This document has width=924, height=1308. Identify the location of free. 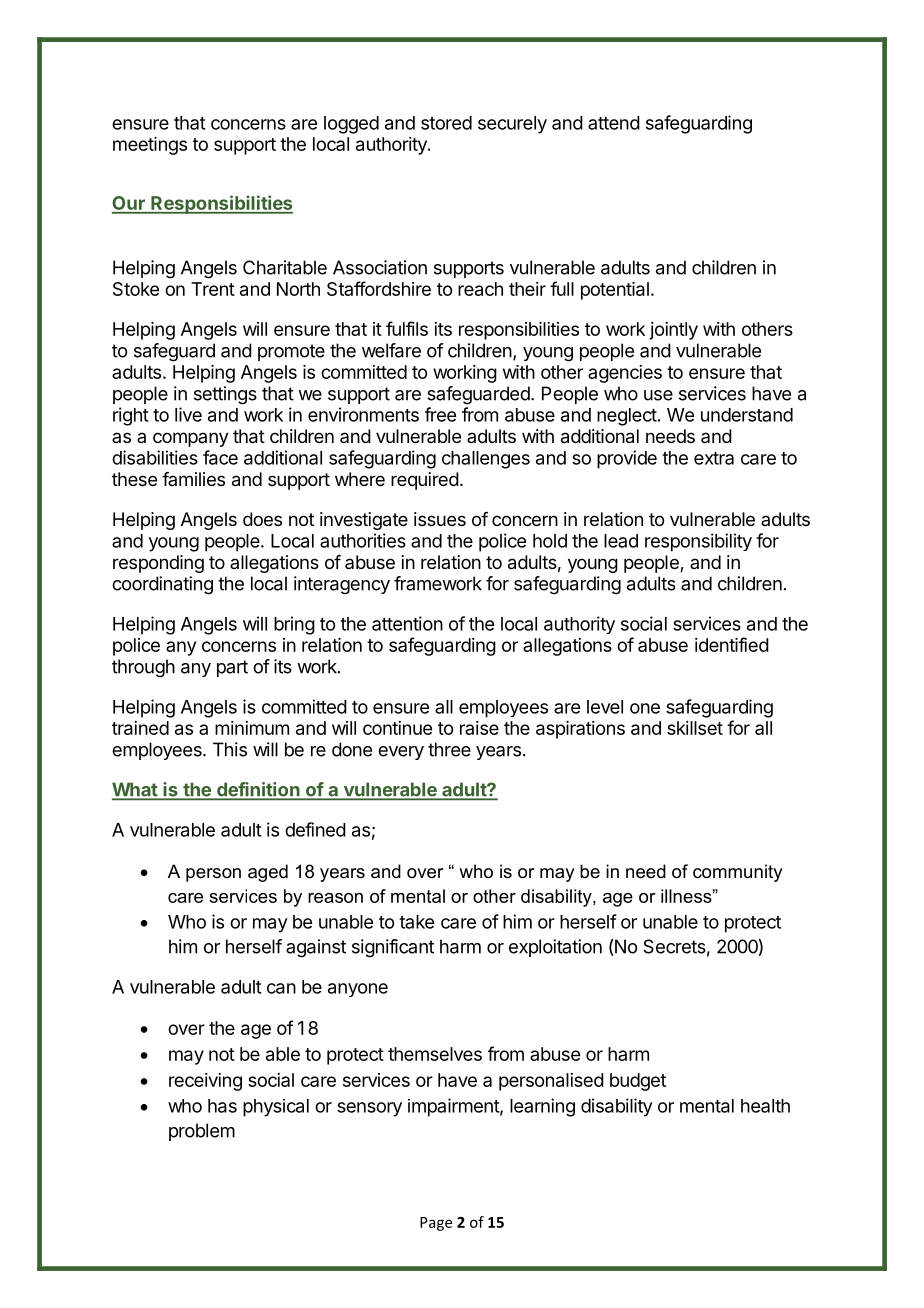
(440, 414).
